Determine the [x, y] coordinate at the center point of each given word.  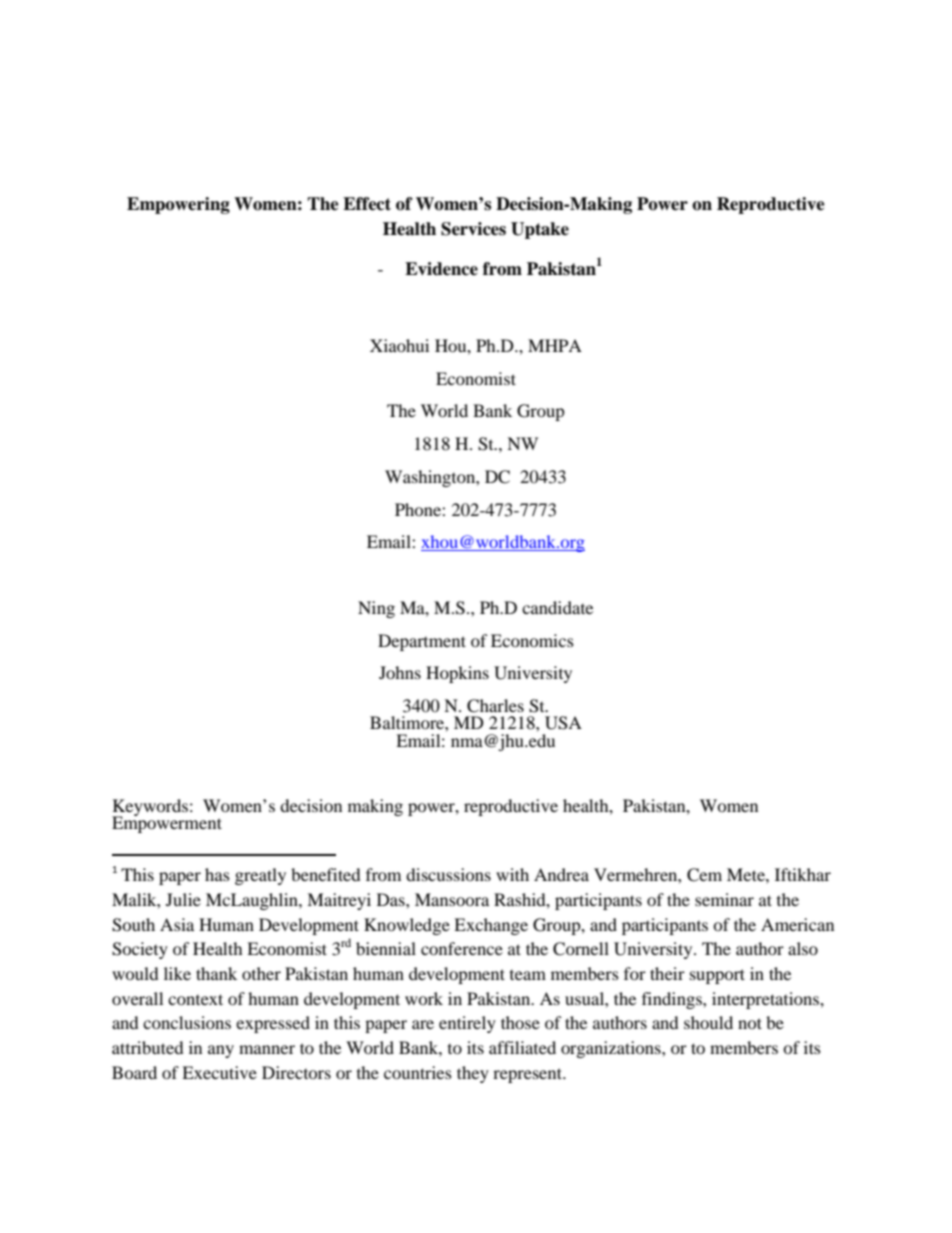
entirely [467, 1024]
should [708, 1022]
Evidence [441, 269]
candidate [557, 607]
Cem [704, 875]
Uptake [540, 230]
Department [422, 642]
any [221, 1051]
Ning [376, 609]
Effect [367, 204]
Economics [532, 640]
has [217, 874]
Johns [400, 672]
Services [473, 229]
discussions [448, 874]
